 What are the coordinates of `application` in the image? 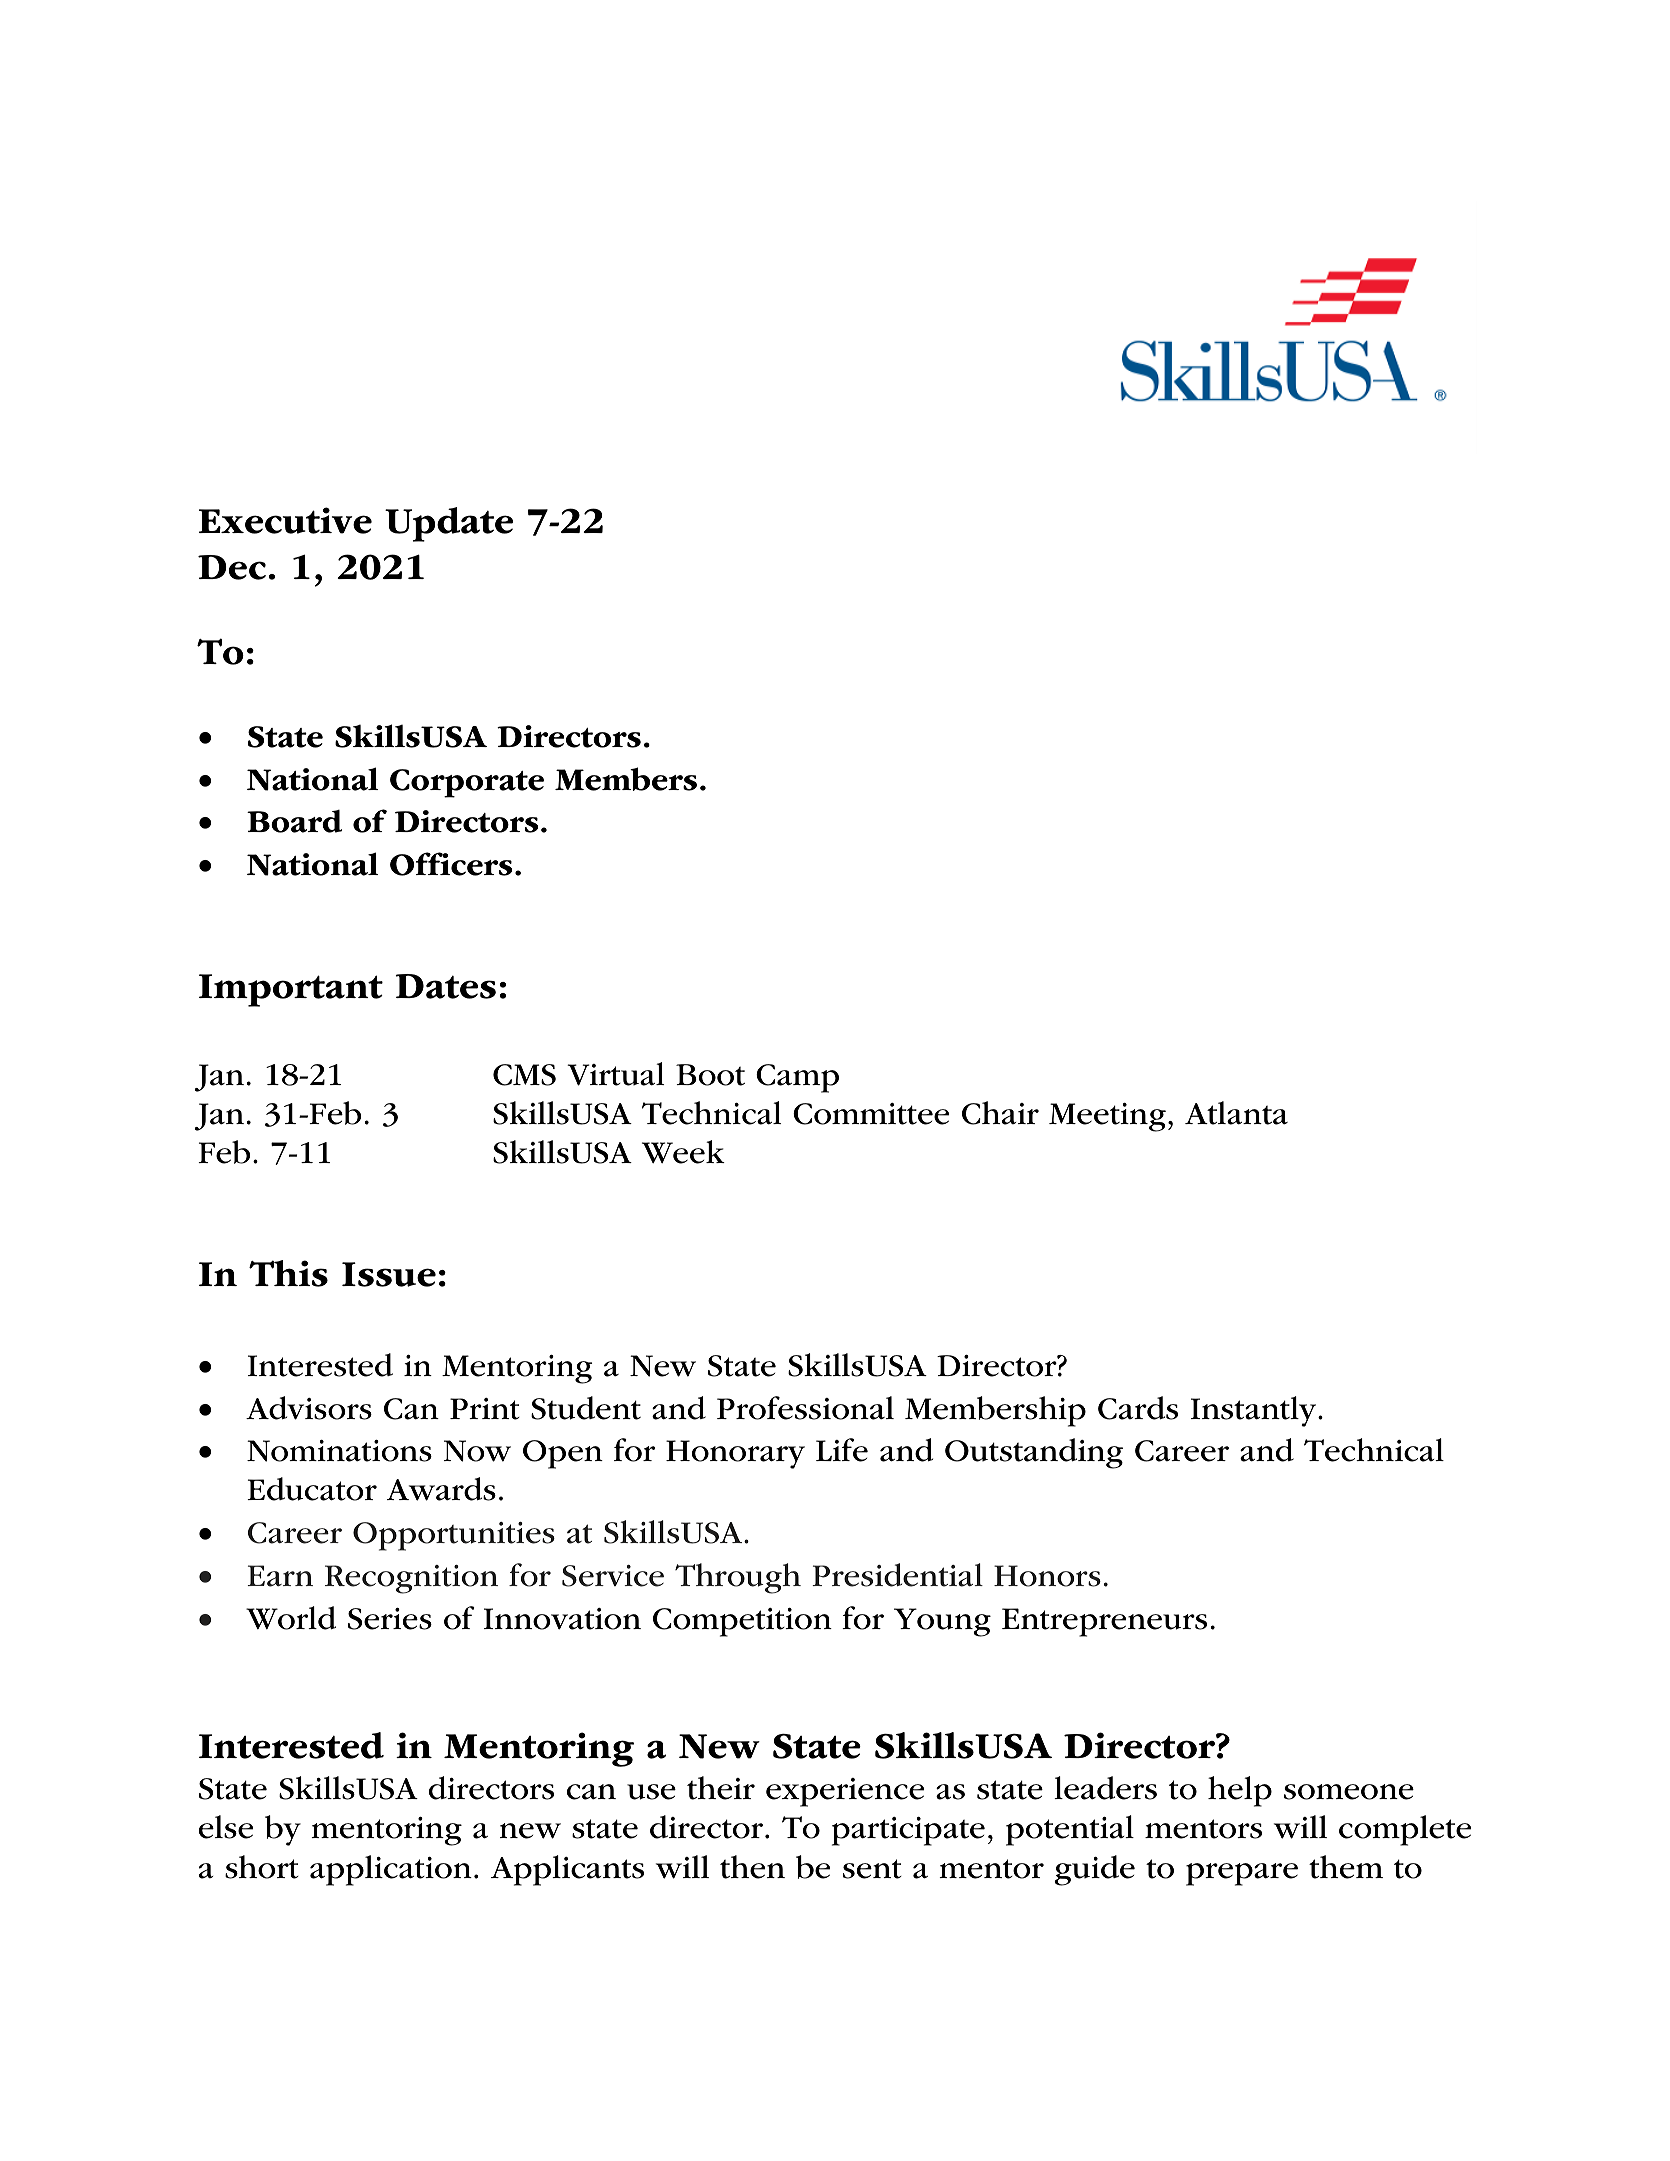 It's located at (391, 1870).
